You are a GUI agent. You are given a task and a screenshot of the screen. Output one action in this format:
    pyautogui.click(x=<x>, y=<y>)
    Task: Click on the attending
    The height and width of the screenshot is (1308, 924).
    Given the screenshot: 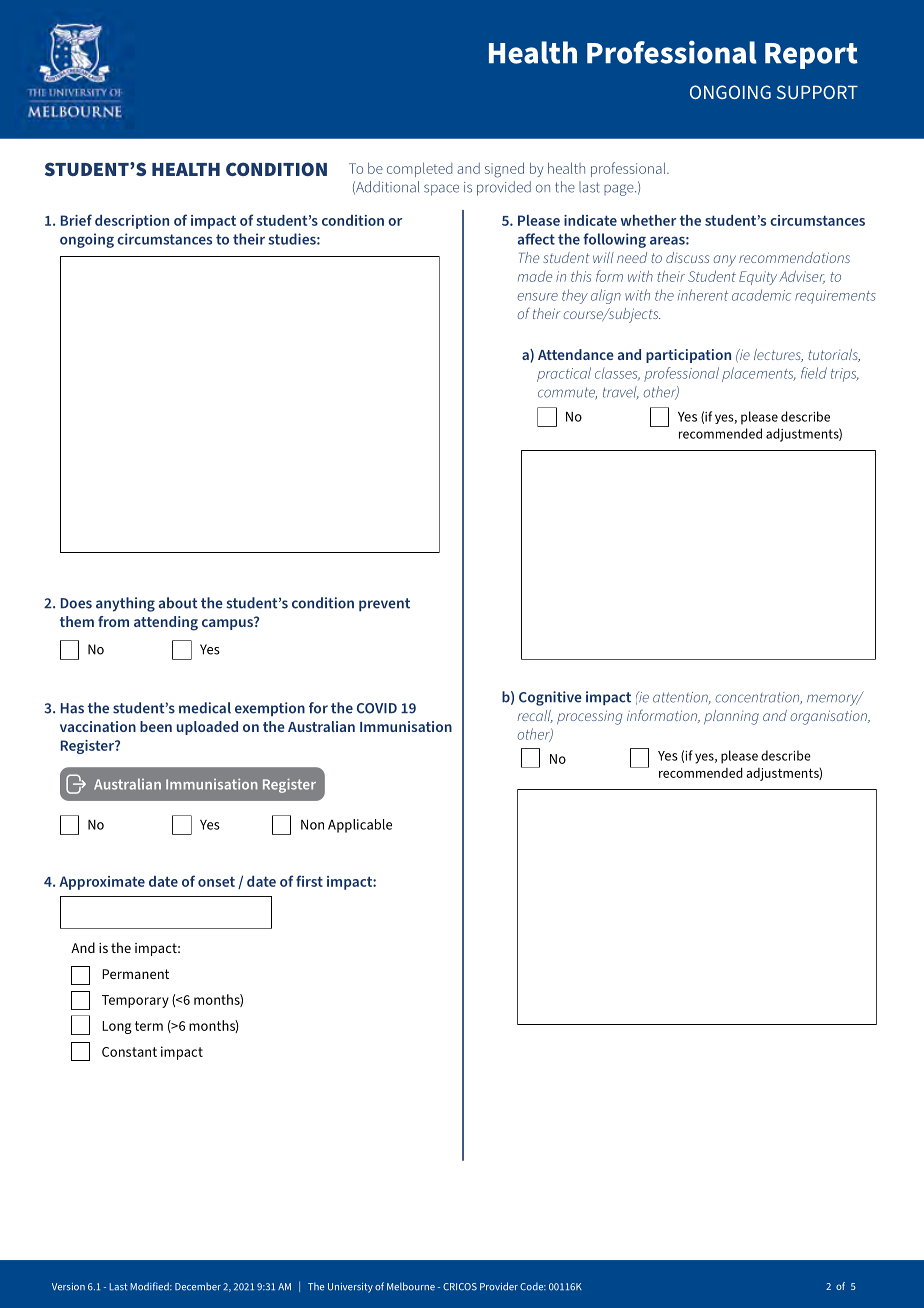 What is the action you would take?
    pyautogui.click(x=166, y=623)
